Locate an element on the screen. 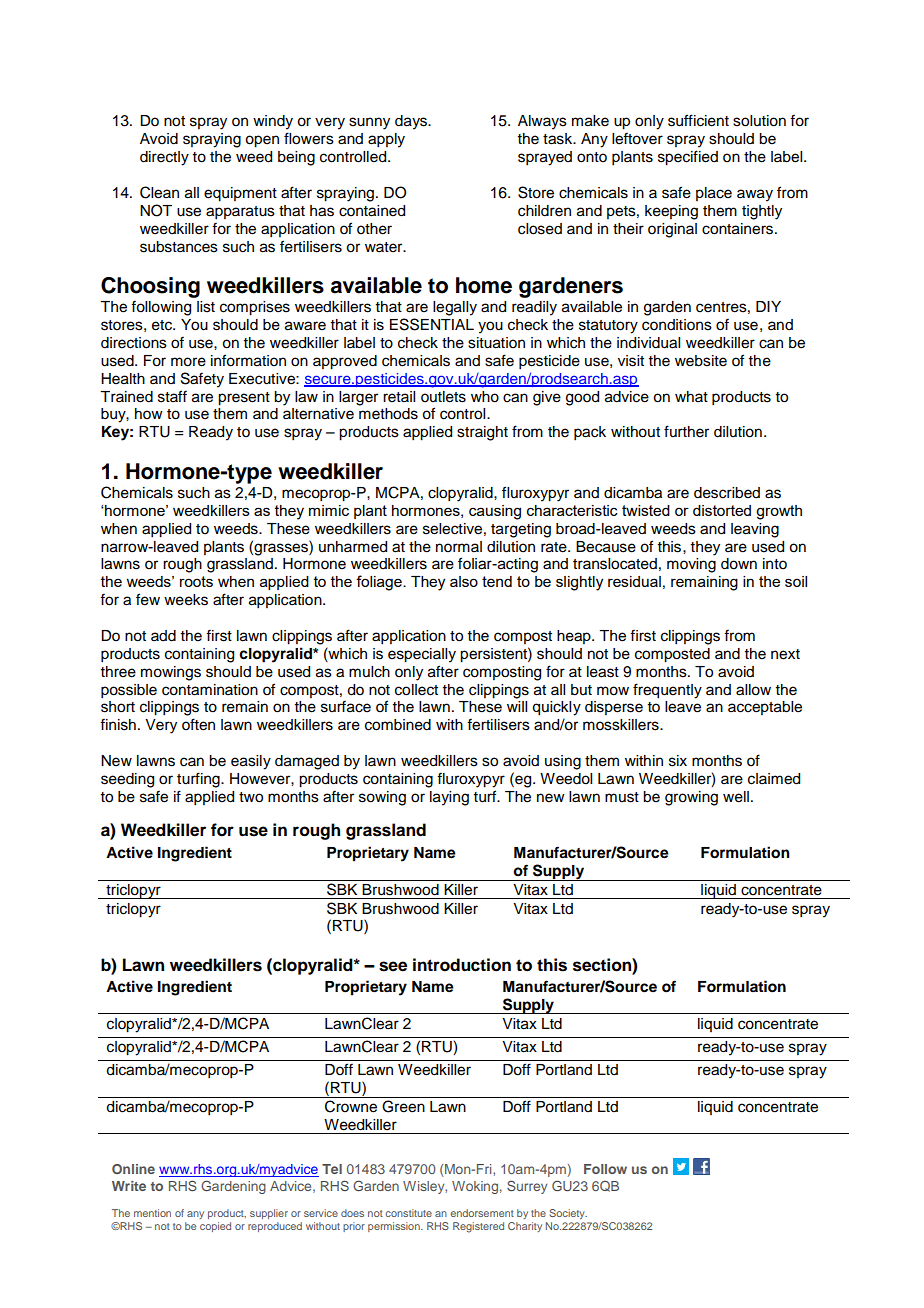 This screenshot has height=1308, width=924. directly is located at coordinates (164, 158).
